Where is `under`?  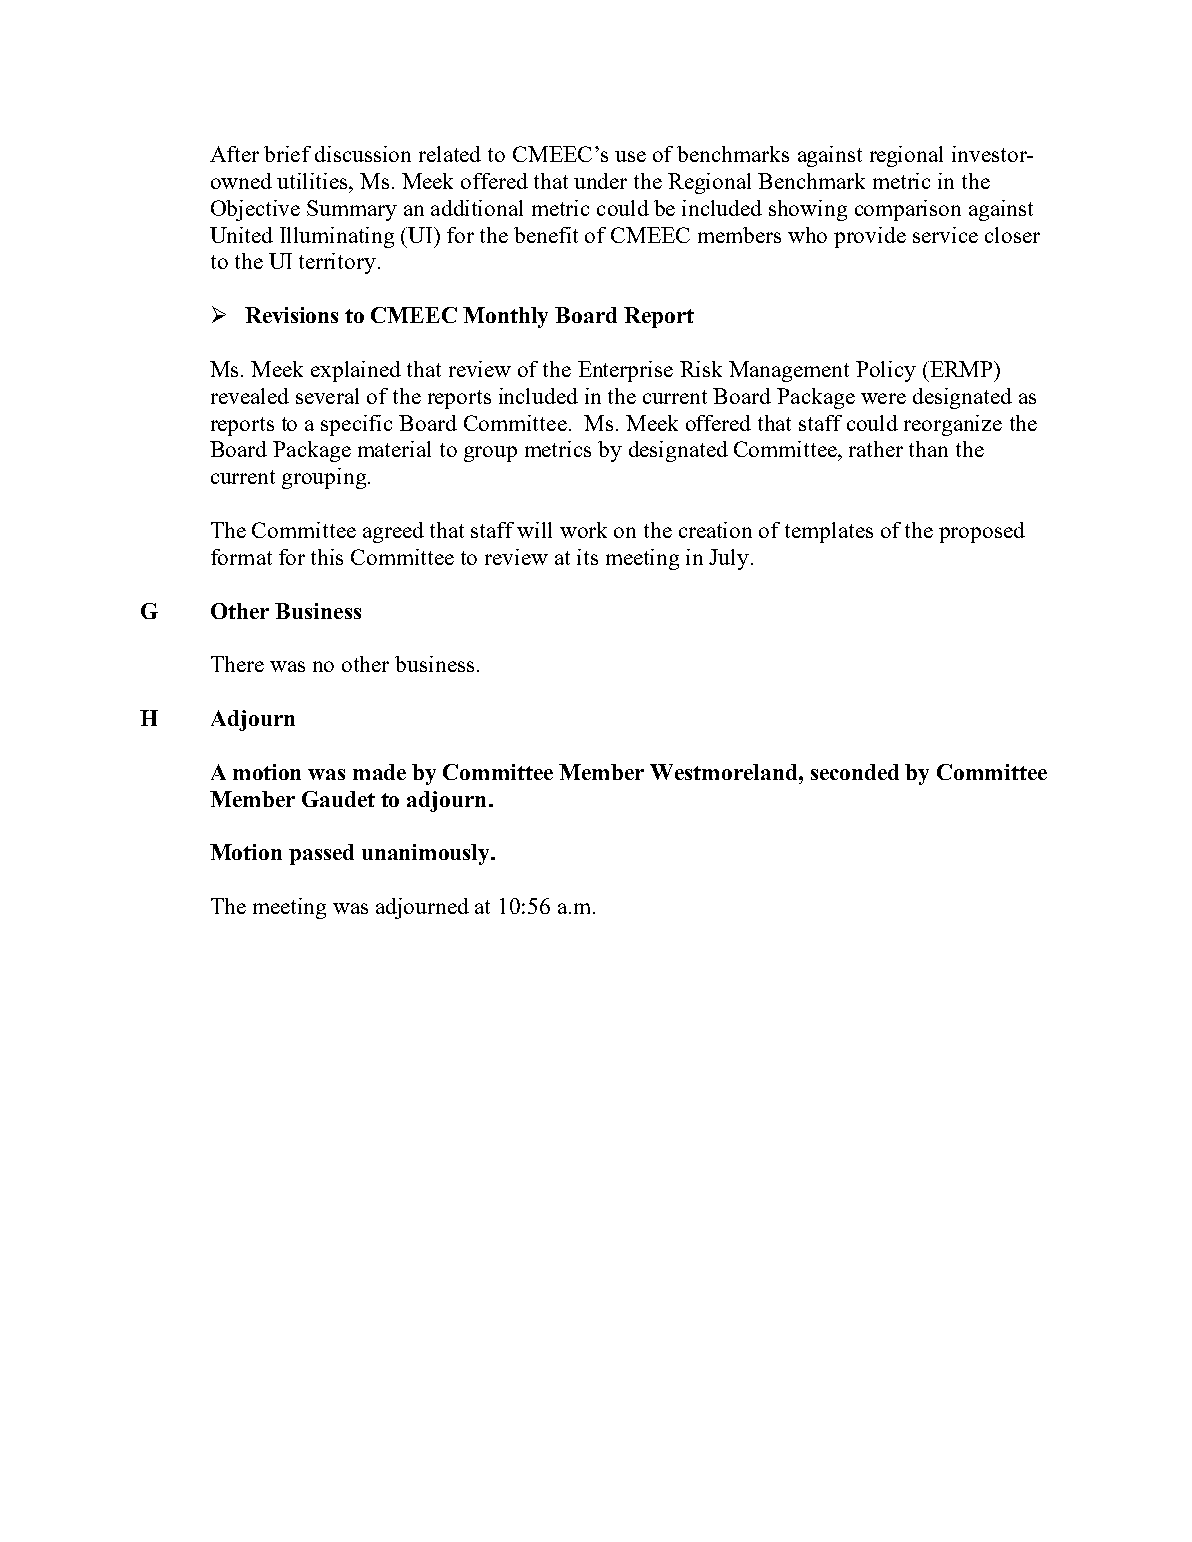 under is located at coordinates (600, 181).
